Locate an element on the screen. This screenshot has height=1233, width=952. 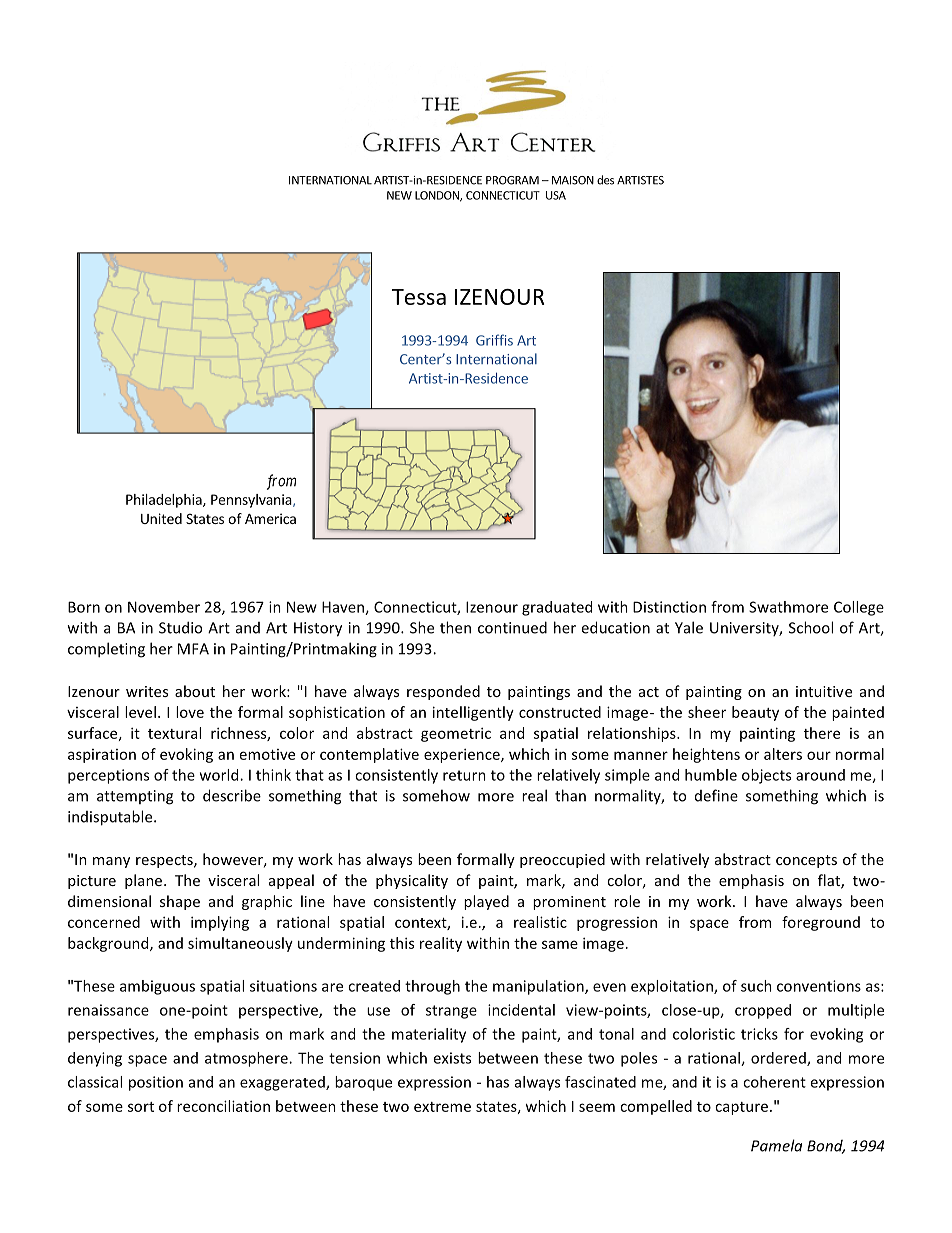
capture is located at coordinates (741, 1108).
